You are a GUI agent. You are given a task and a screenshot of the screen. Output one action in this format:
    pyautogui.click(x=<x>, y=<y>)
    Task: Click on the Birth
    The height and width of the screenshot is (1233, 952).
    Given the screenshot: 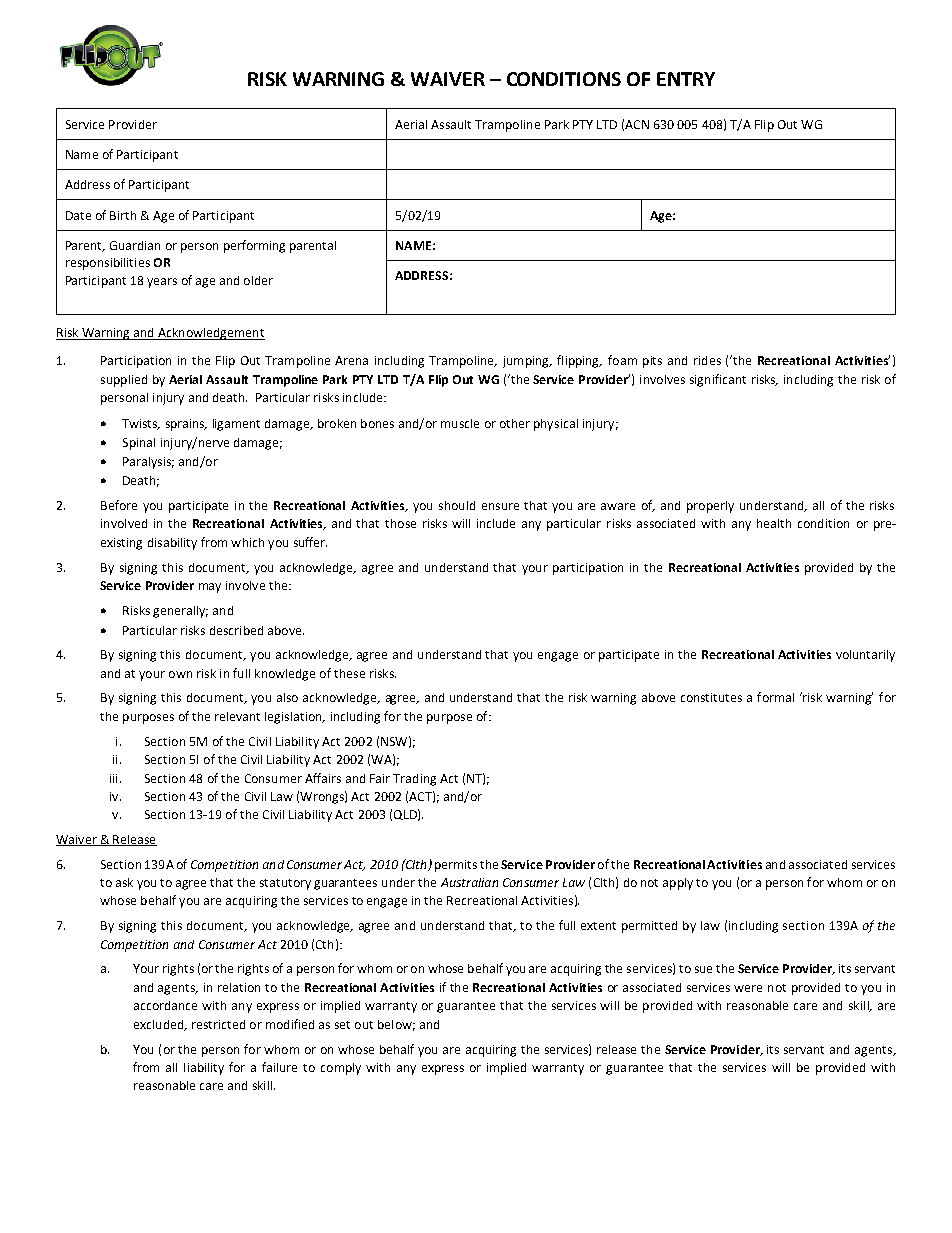 What is the action you would take?
    pyautogui.click(x=123, y=215)
